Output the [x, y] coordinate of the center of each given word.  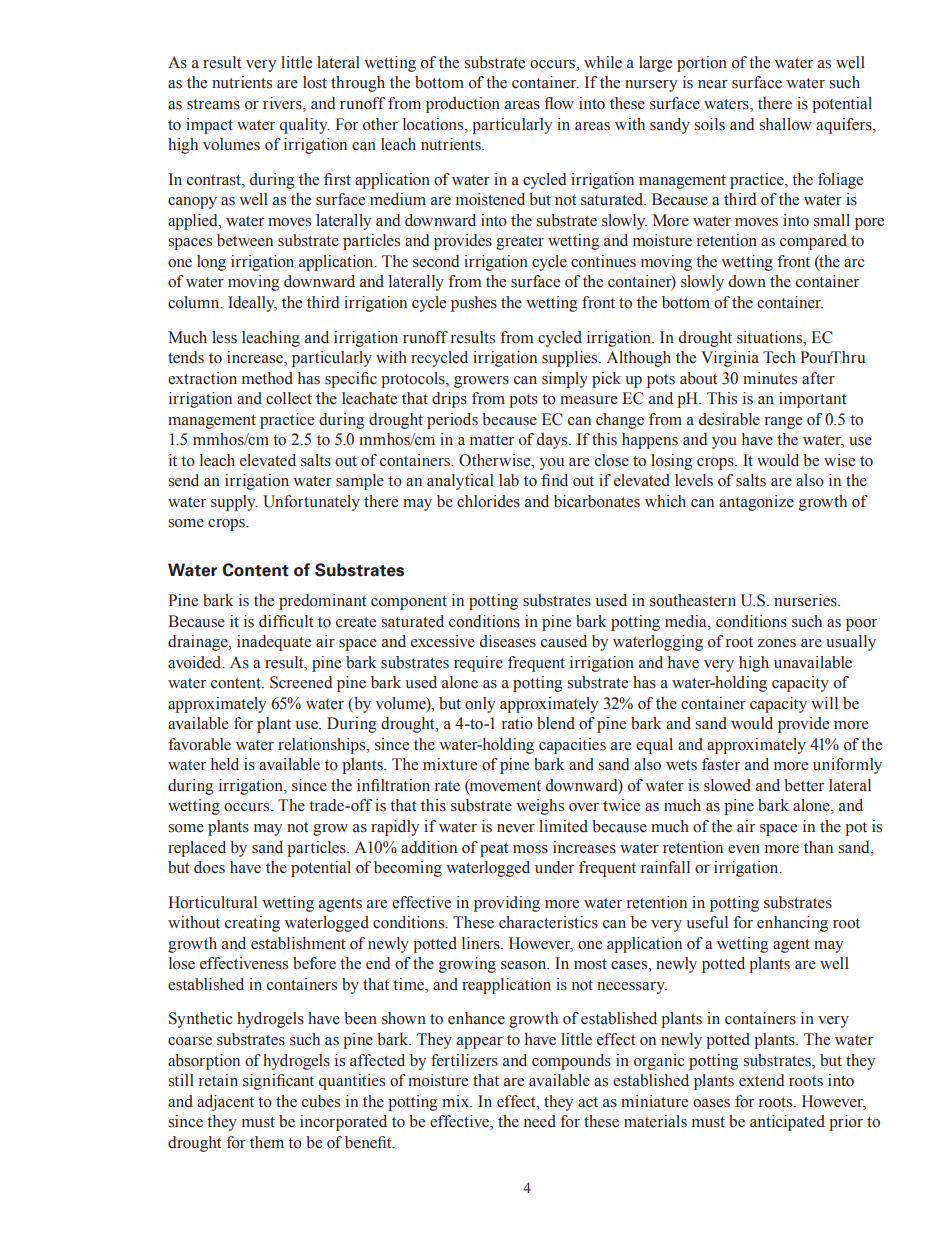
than [818, 847]
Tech [779, 357]
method [267, 378]
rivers [283, 104]
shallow [785, 124]
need [540, 1121]
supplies [571, 359]
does [209, 867]
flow [559, 103]
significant [278, 1082]
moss [530, 849]
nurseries [806, 600]
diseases [508, 641]
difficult [286, 621]
